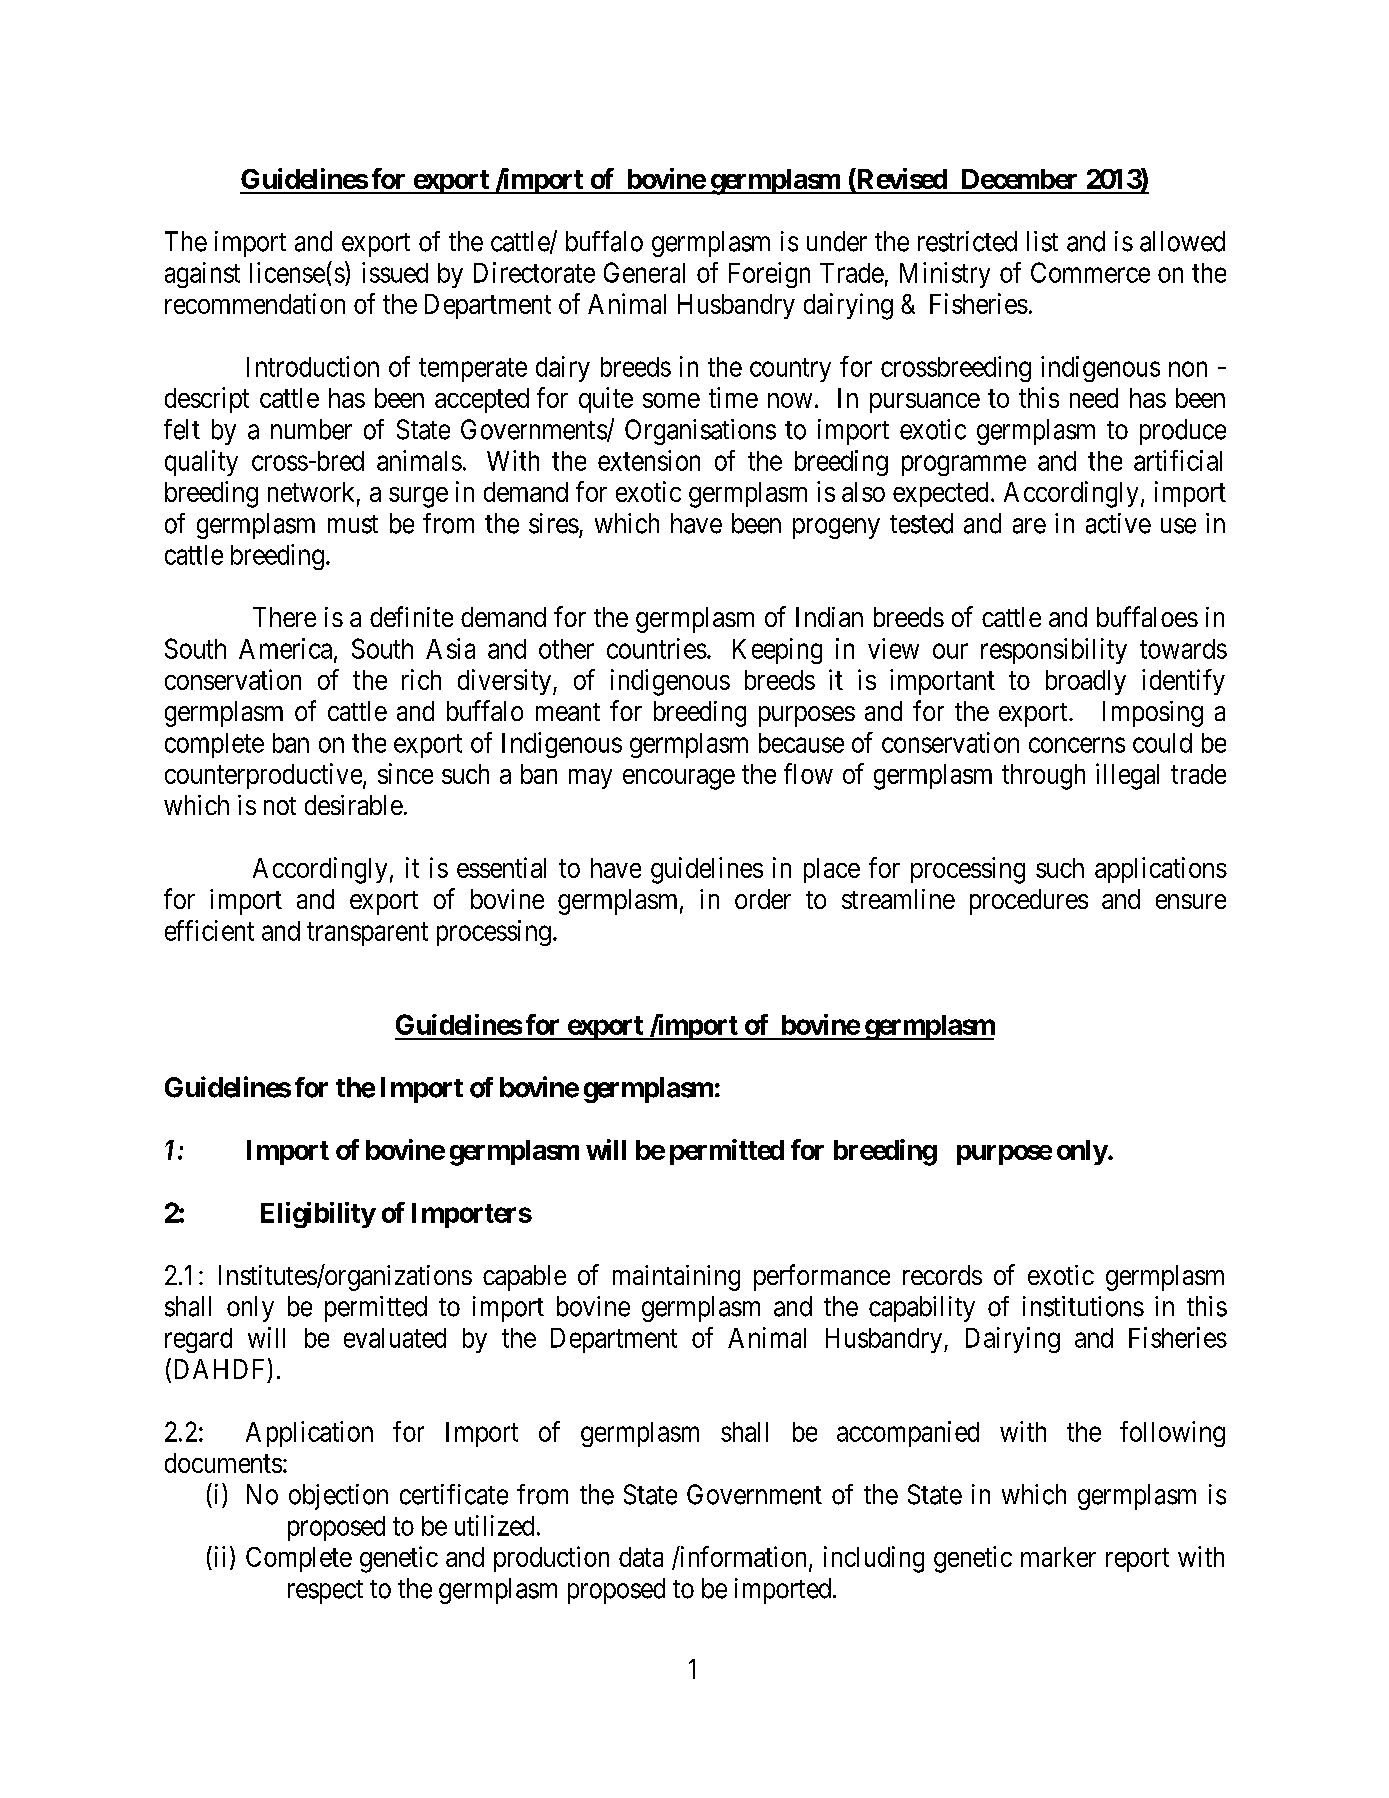  Describe the element at coordinates (287, 649) in the document. I see `America` at that location.
